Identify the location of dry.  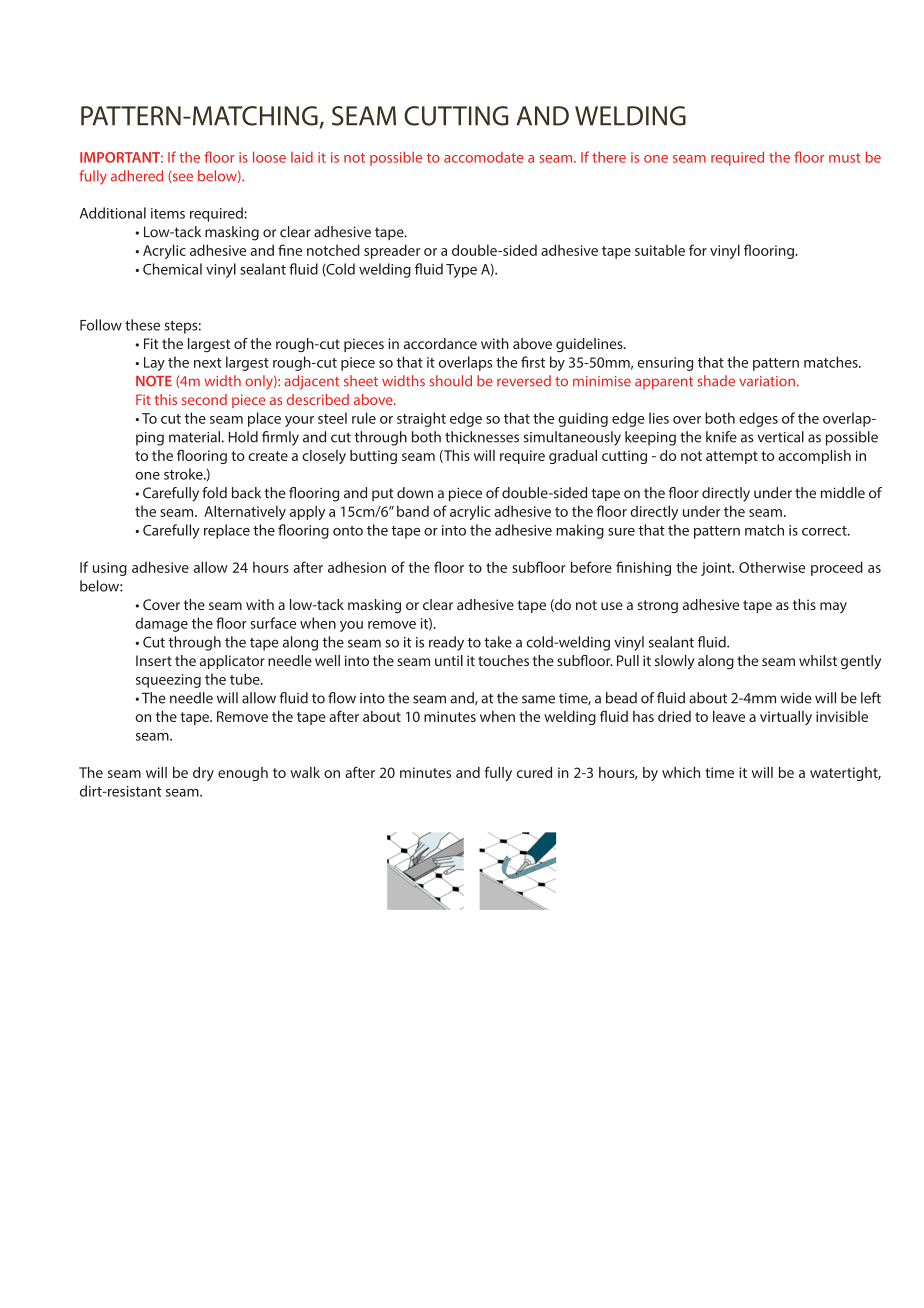
(203, 774).
